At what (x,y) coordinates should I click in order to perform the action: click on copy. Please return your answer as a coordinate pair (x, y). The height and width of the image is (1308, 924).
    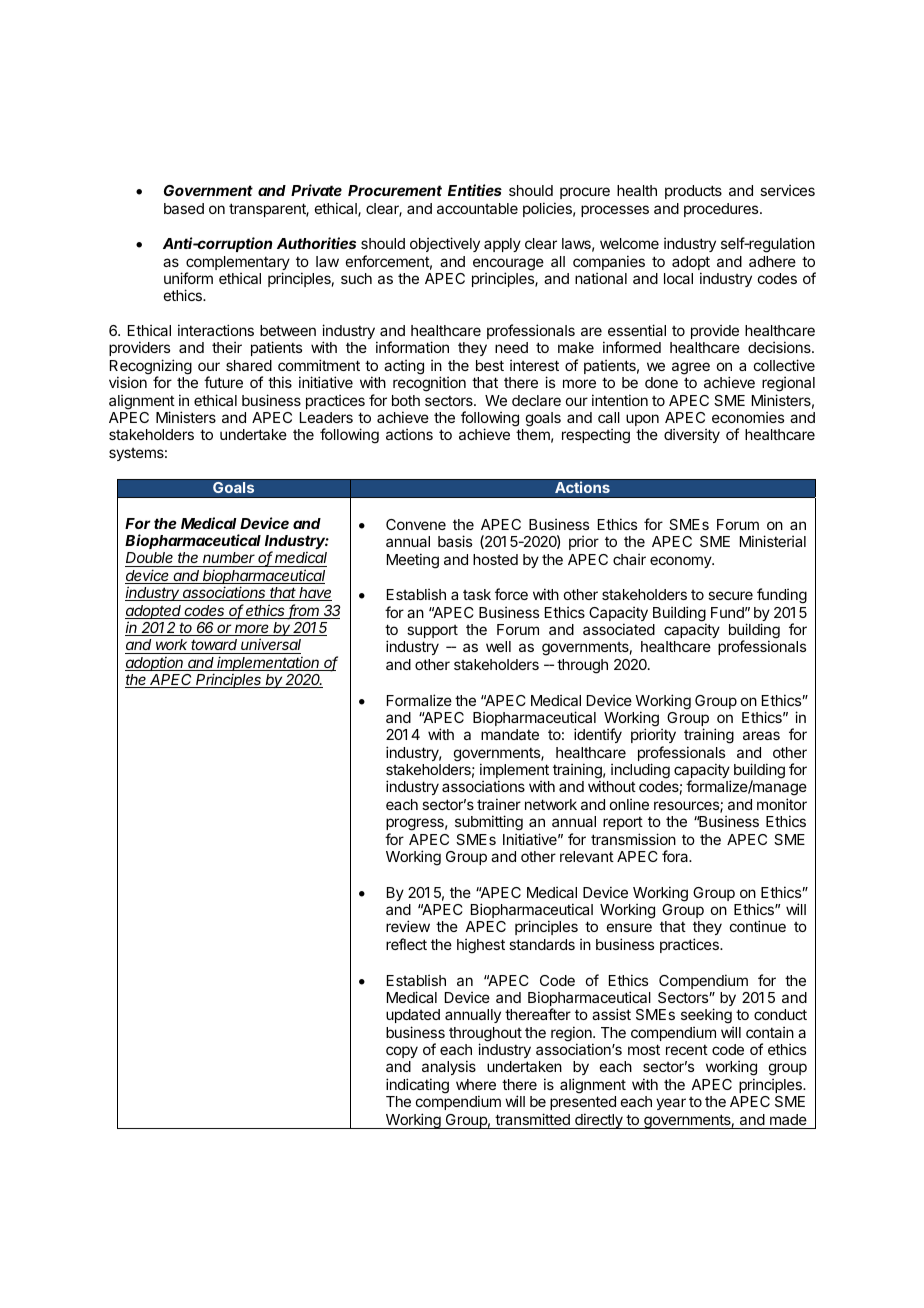
    Looking at the image, I should click on (402, 1052).
